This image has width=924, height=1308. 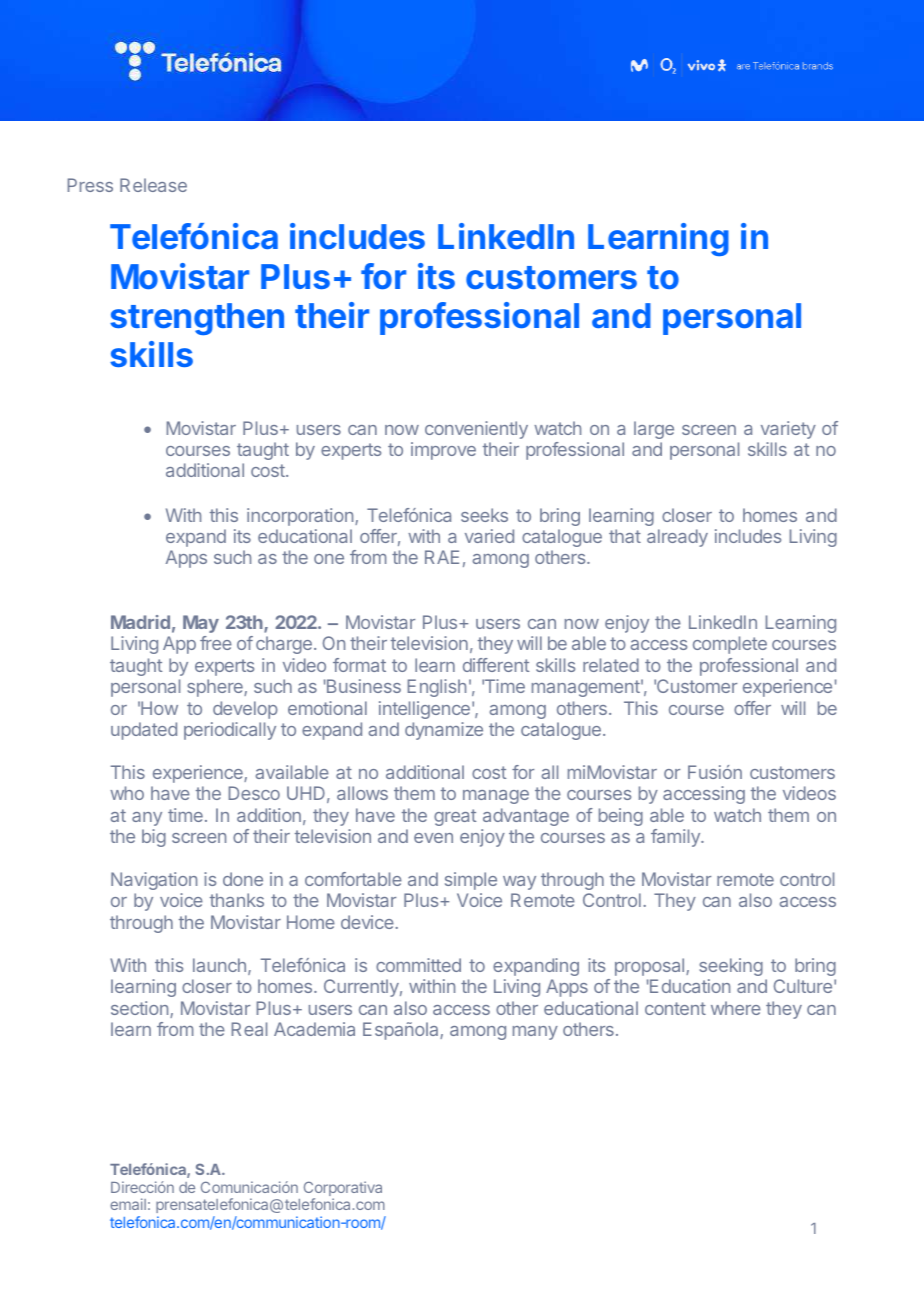 What do you see at coordinates (197, 319) in the image?
I see `strengthen` at bounding box center [197, 319].
